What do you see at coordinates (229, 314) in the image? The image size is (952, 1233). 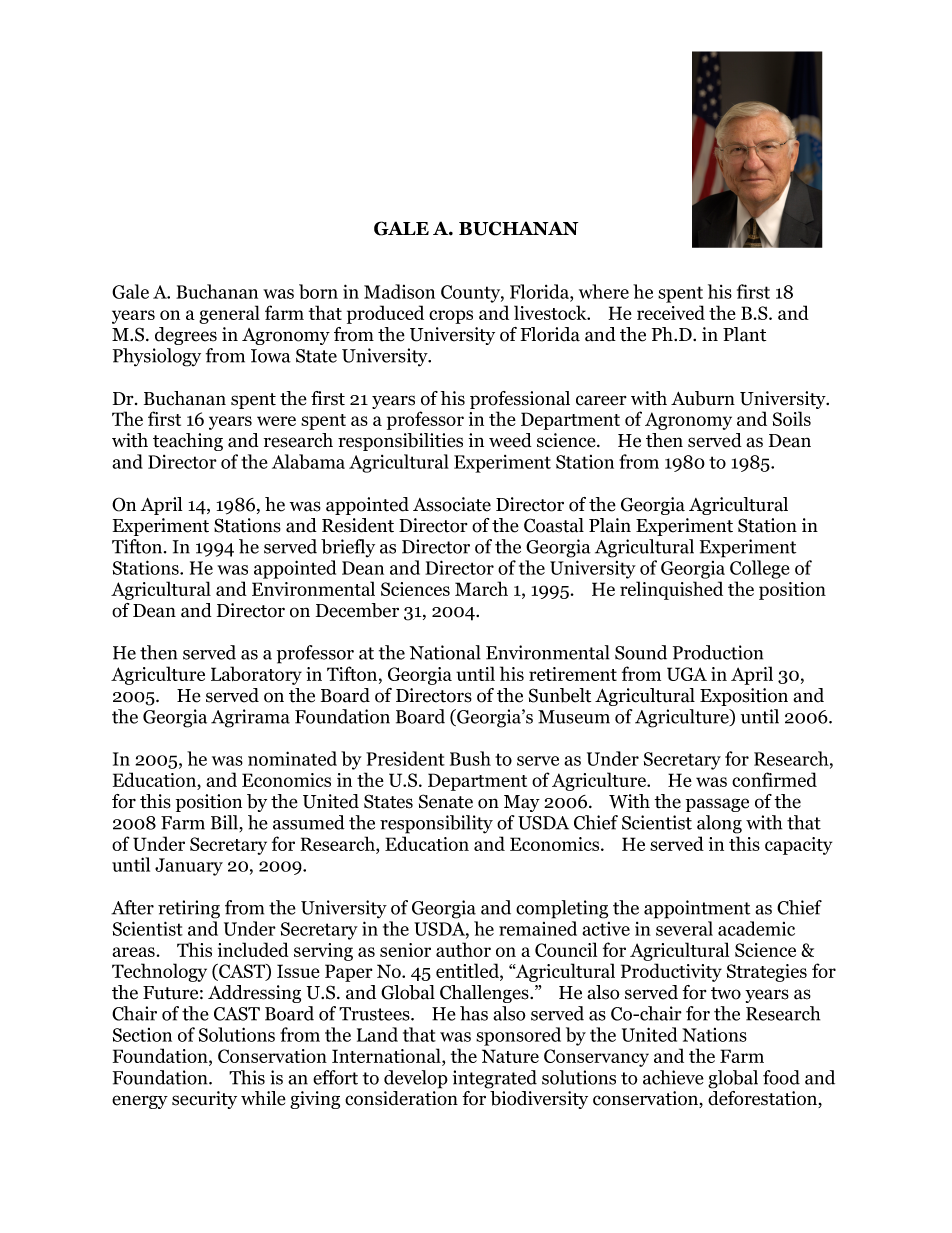 I see `general` at bounding box center [229, 314].
